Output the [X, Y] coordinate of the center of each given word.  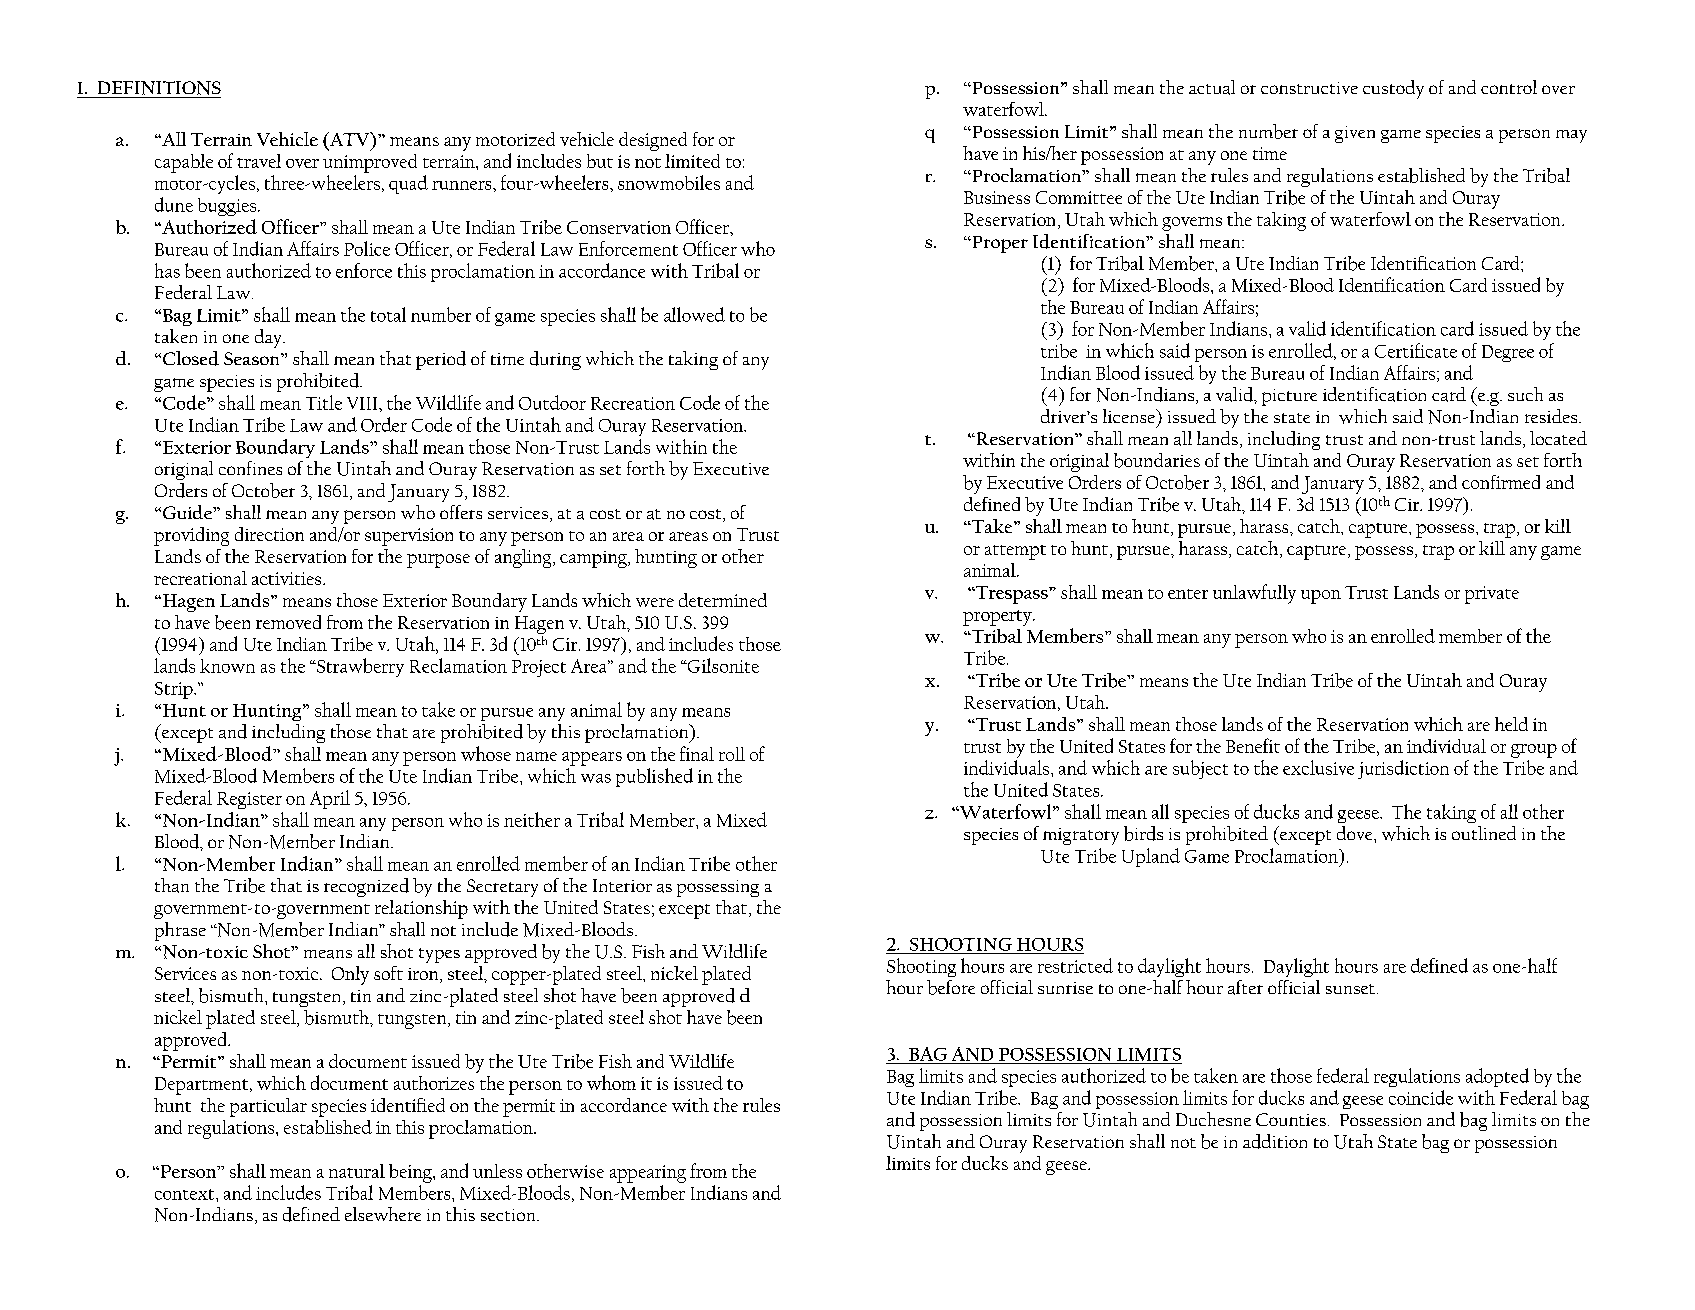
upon [1321, 597]
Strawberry [359, 667]
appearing [648, 1174]
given [1355, 134]
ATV [350, 139]
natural [357, 1171]
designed [653, 141]
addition [1275, 1141]
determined [723, 600]
